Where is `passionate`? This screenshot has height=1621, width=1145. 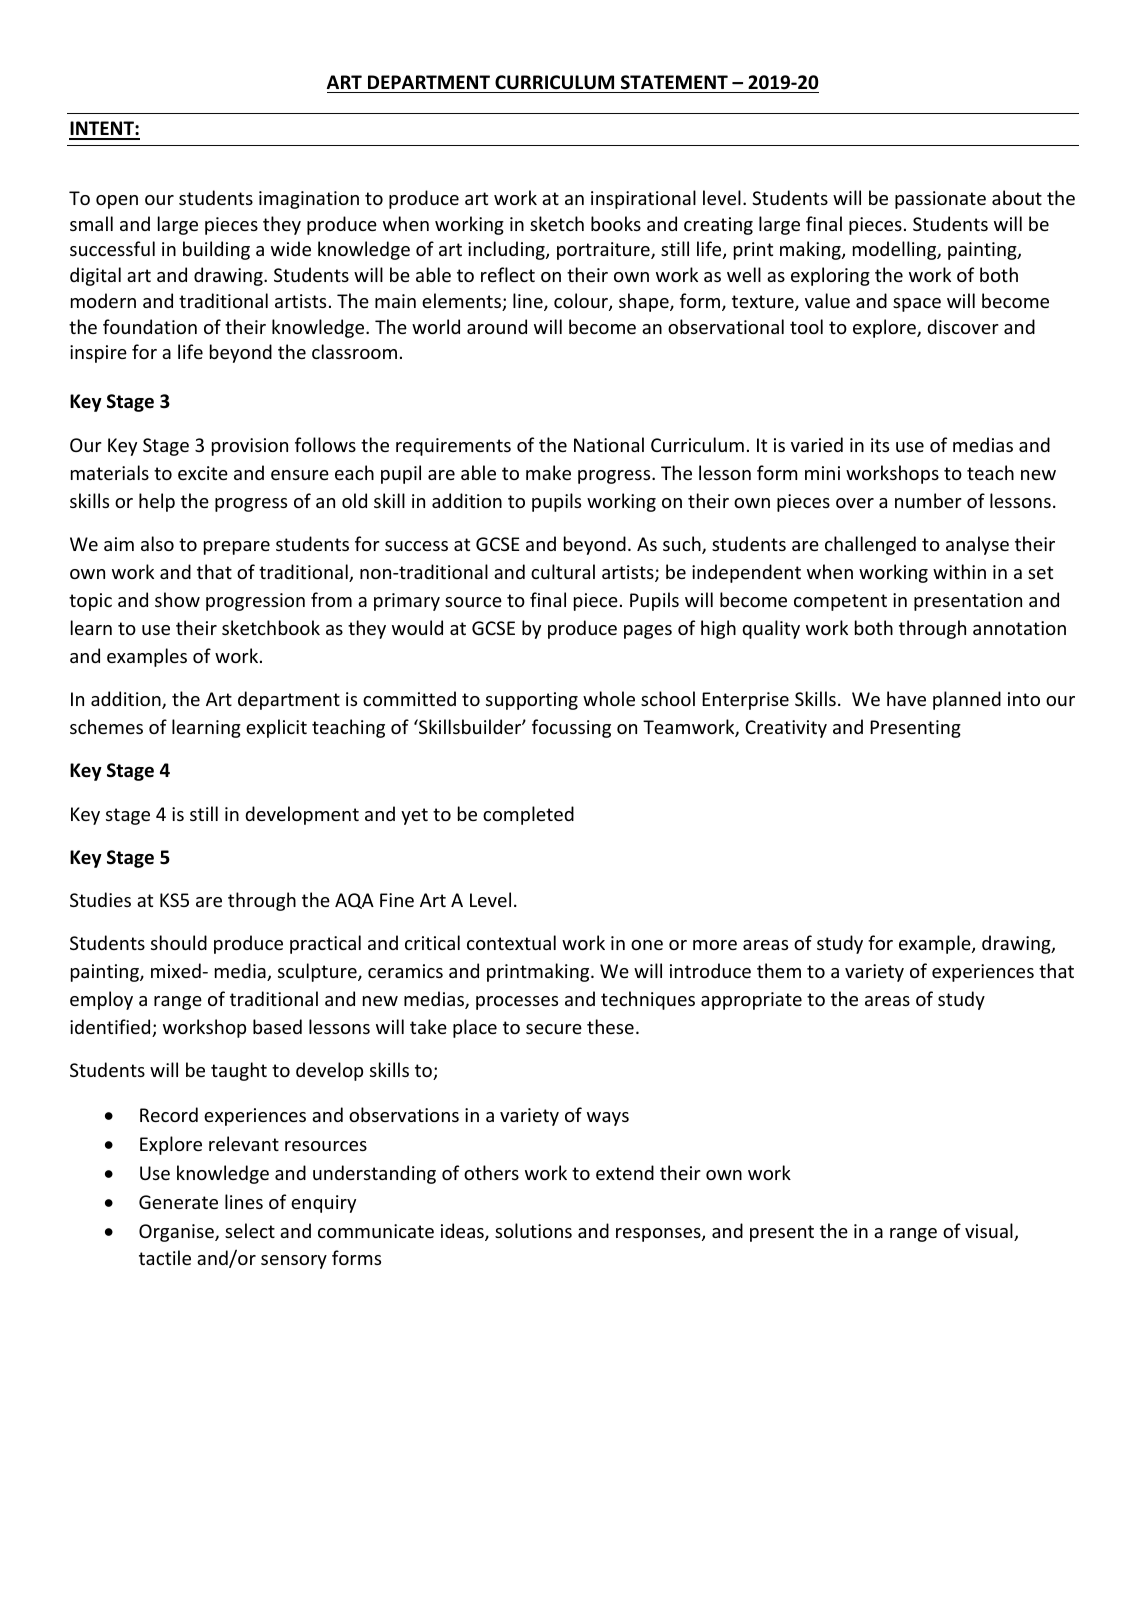 passionate is located at coordinates (940, 200).
